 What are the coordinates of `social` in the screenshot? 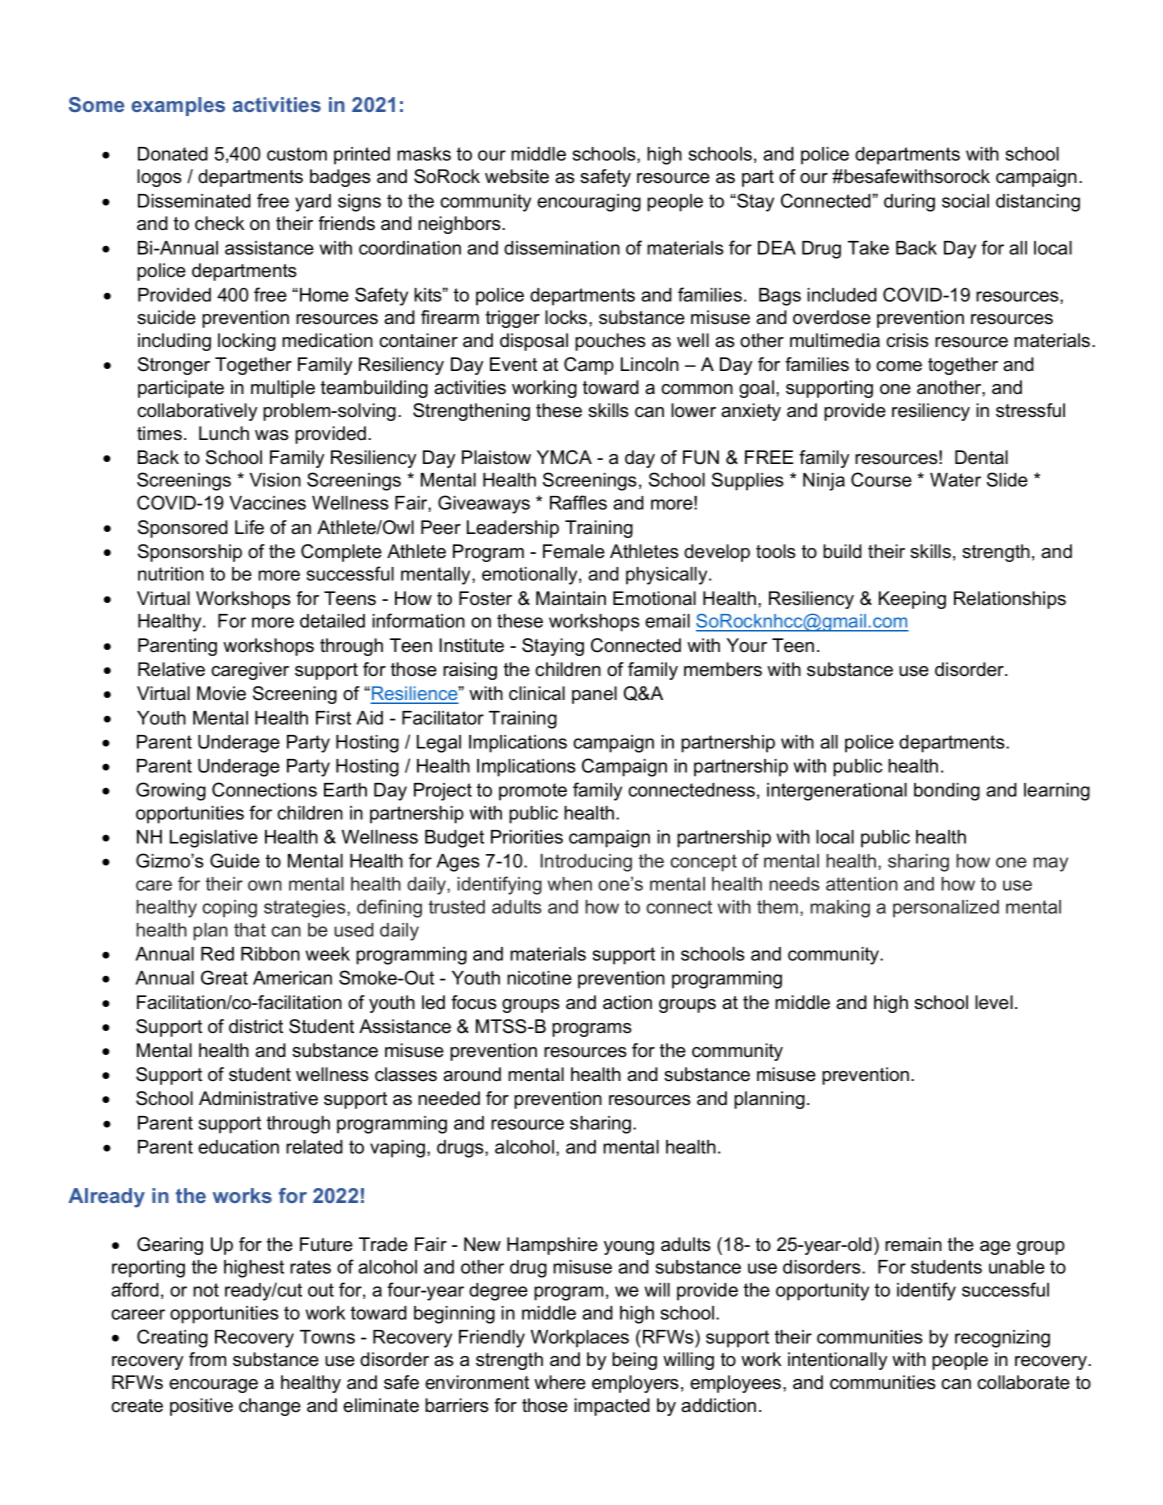 It's located at (965, 201).
